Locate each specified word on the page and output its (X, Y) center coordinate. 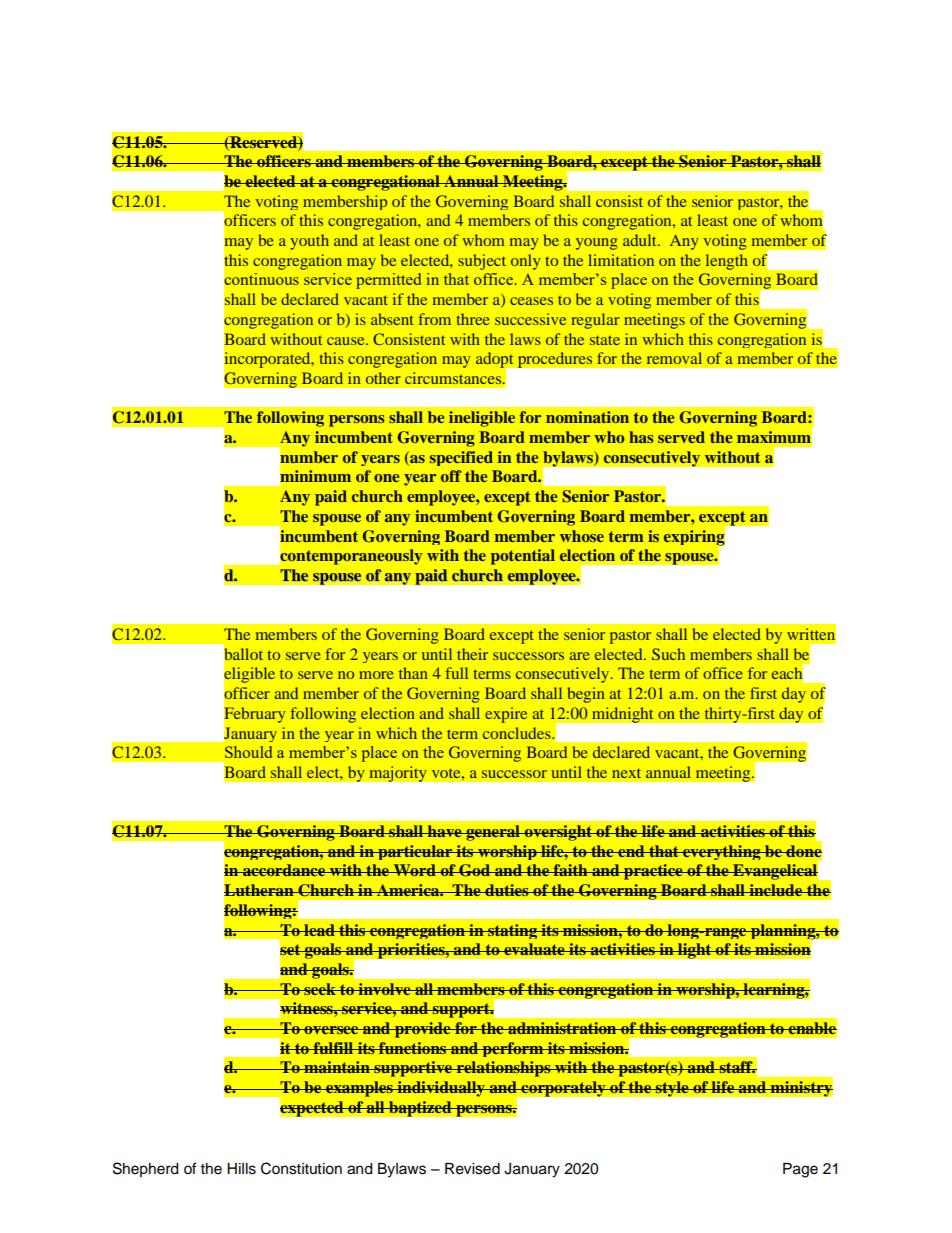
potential (523, 557)
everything (722, 852)
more (376, 675)
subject (482, 262)
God (474, 870)
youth (309, 242)
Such (668, 654)
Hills (241, 1169)
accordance (284, 870)
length (727, 262)
